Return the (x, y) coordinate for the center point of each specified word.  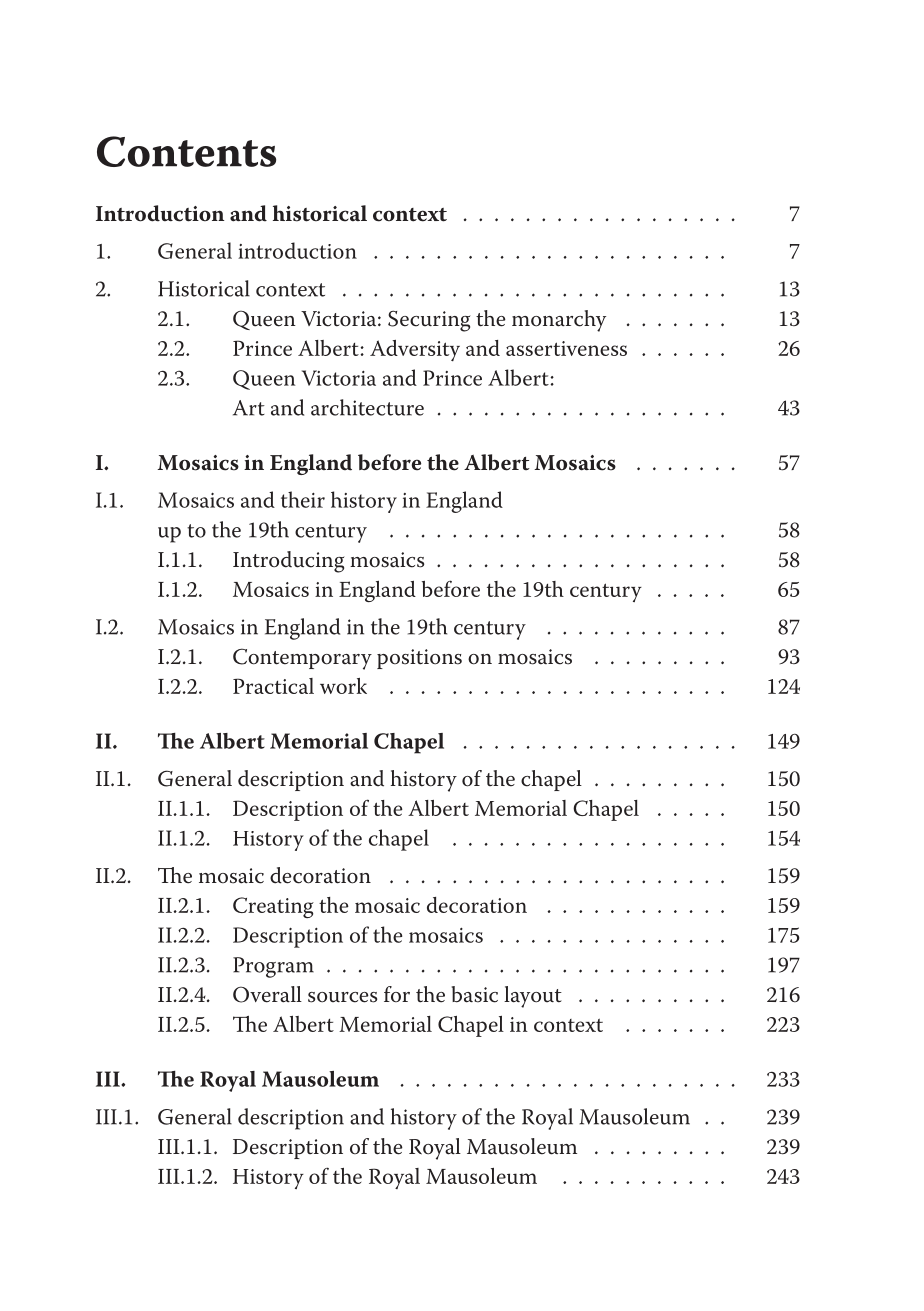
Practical (273, 686)
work (343, 686)
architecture (367, 407)
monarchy (559, 321)
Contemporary (302, 659)
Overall (267, 994)
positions (419, 659)
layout (533, 997)
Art (249, 408)
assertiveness (566, 348)
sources (342, 997)
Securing (429, 321)
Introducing (289, 562)
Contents (186, 151)
